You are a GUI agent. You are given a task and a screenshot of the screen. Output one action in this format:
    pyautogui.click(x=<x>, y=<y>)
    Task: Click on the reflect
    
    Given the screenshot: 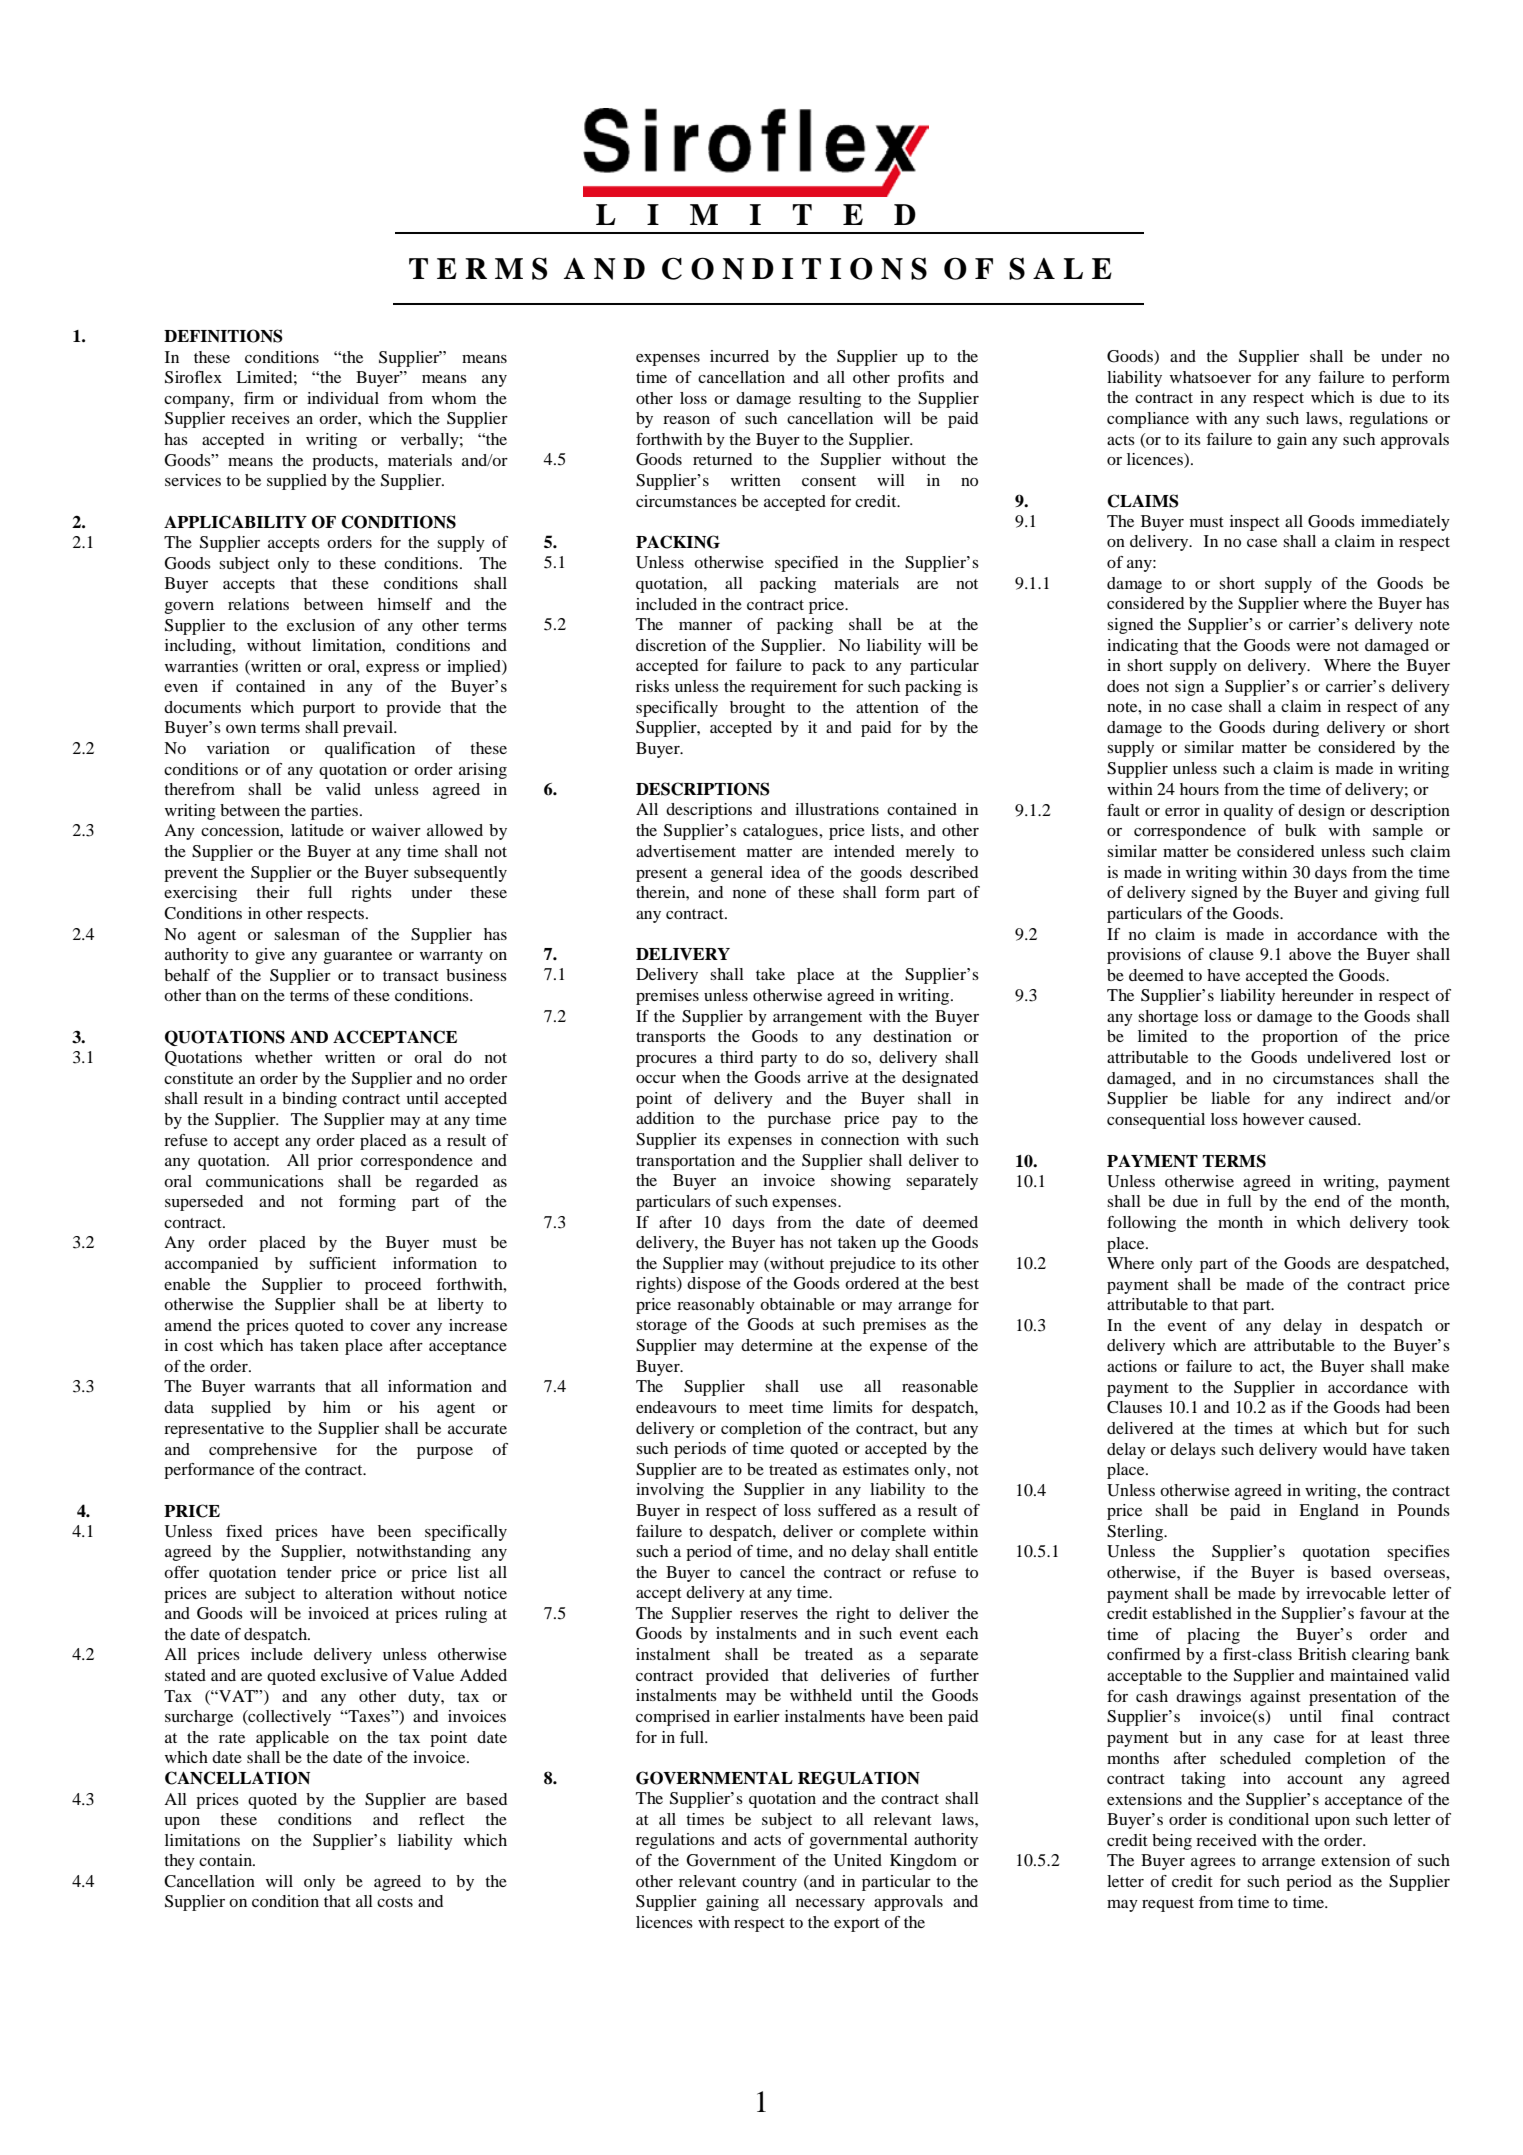 What is the action you would take?
    pyautogui.click(x=442, y=1819)
